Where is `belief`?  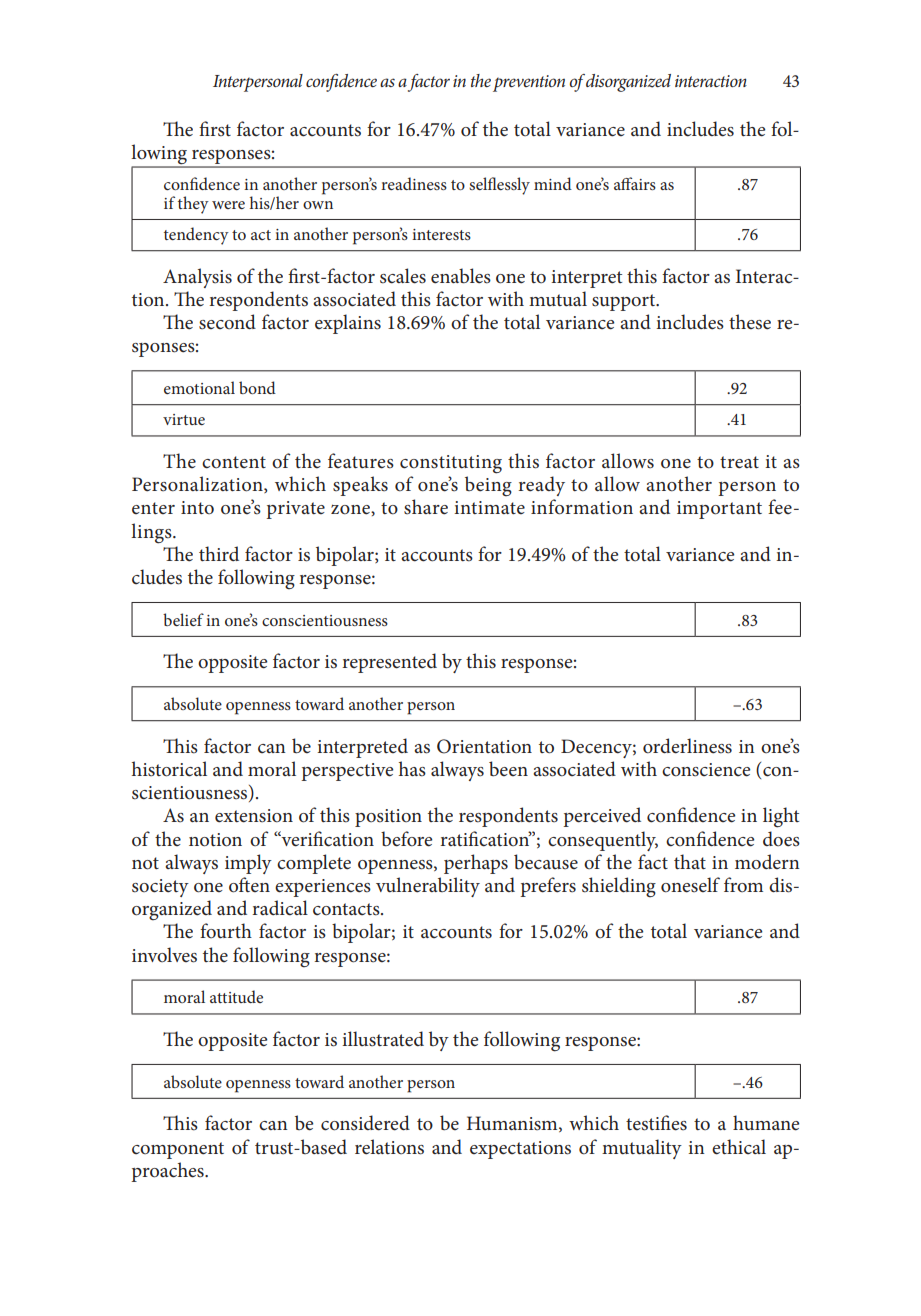 belief is located at coordinates (183, 619).
